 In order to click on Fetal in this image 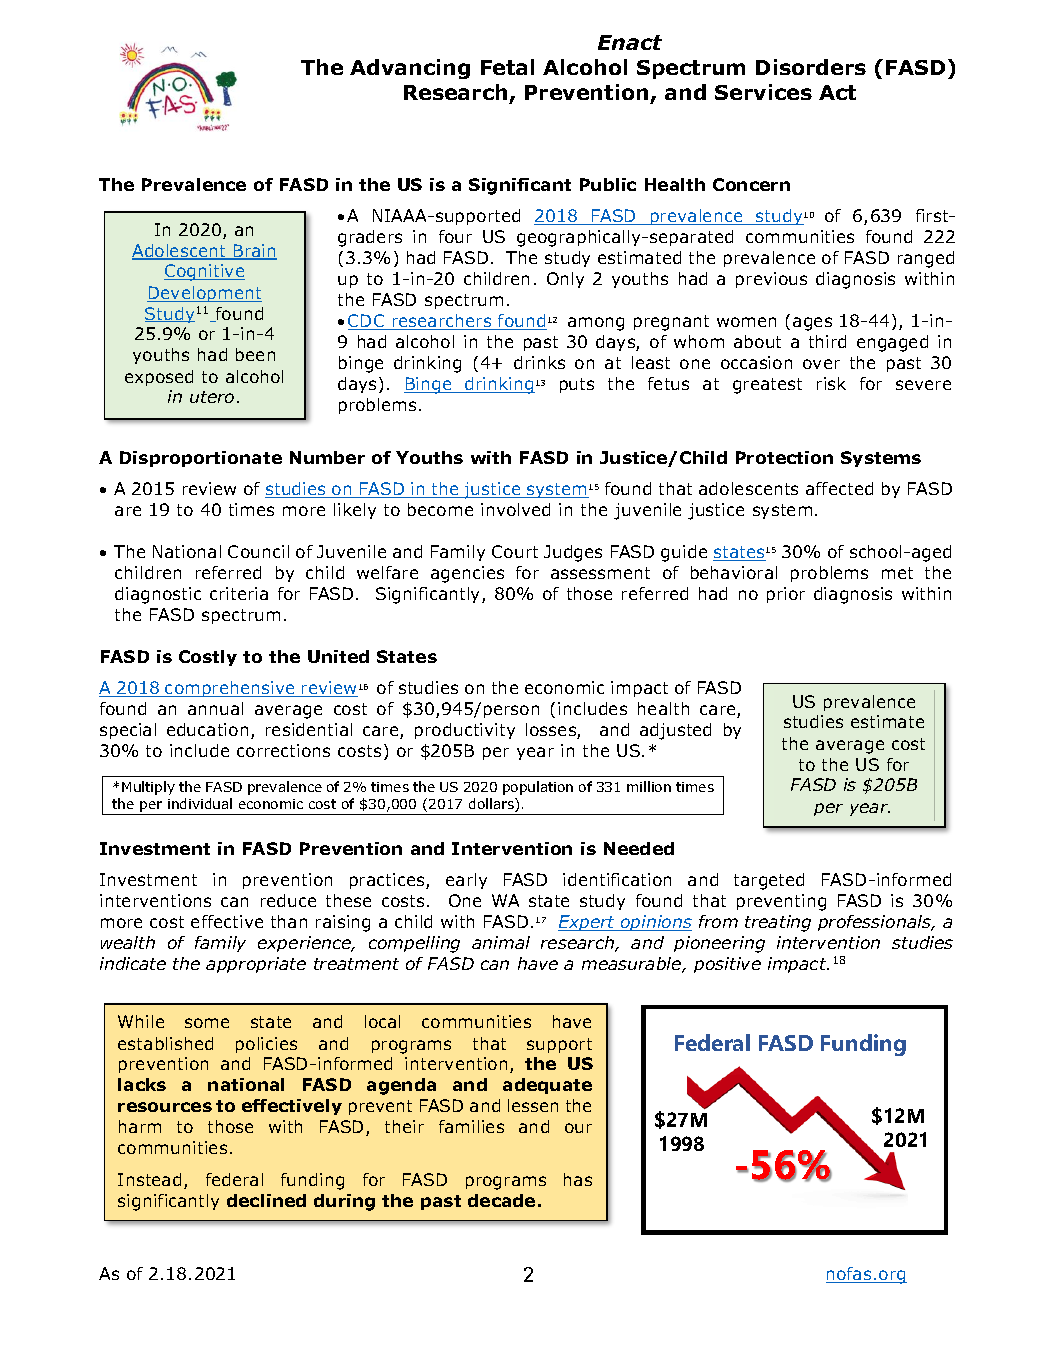, I will do `click(507, 67)`.
